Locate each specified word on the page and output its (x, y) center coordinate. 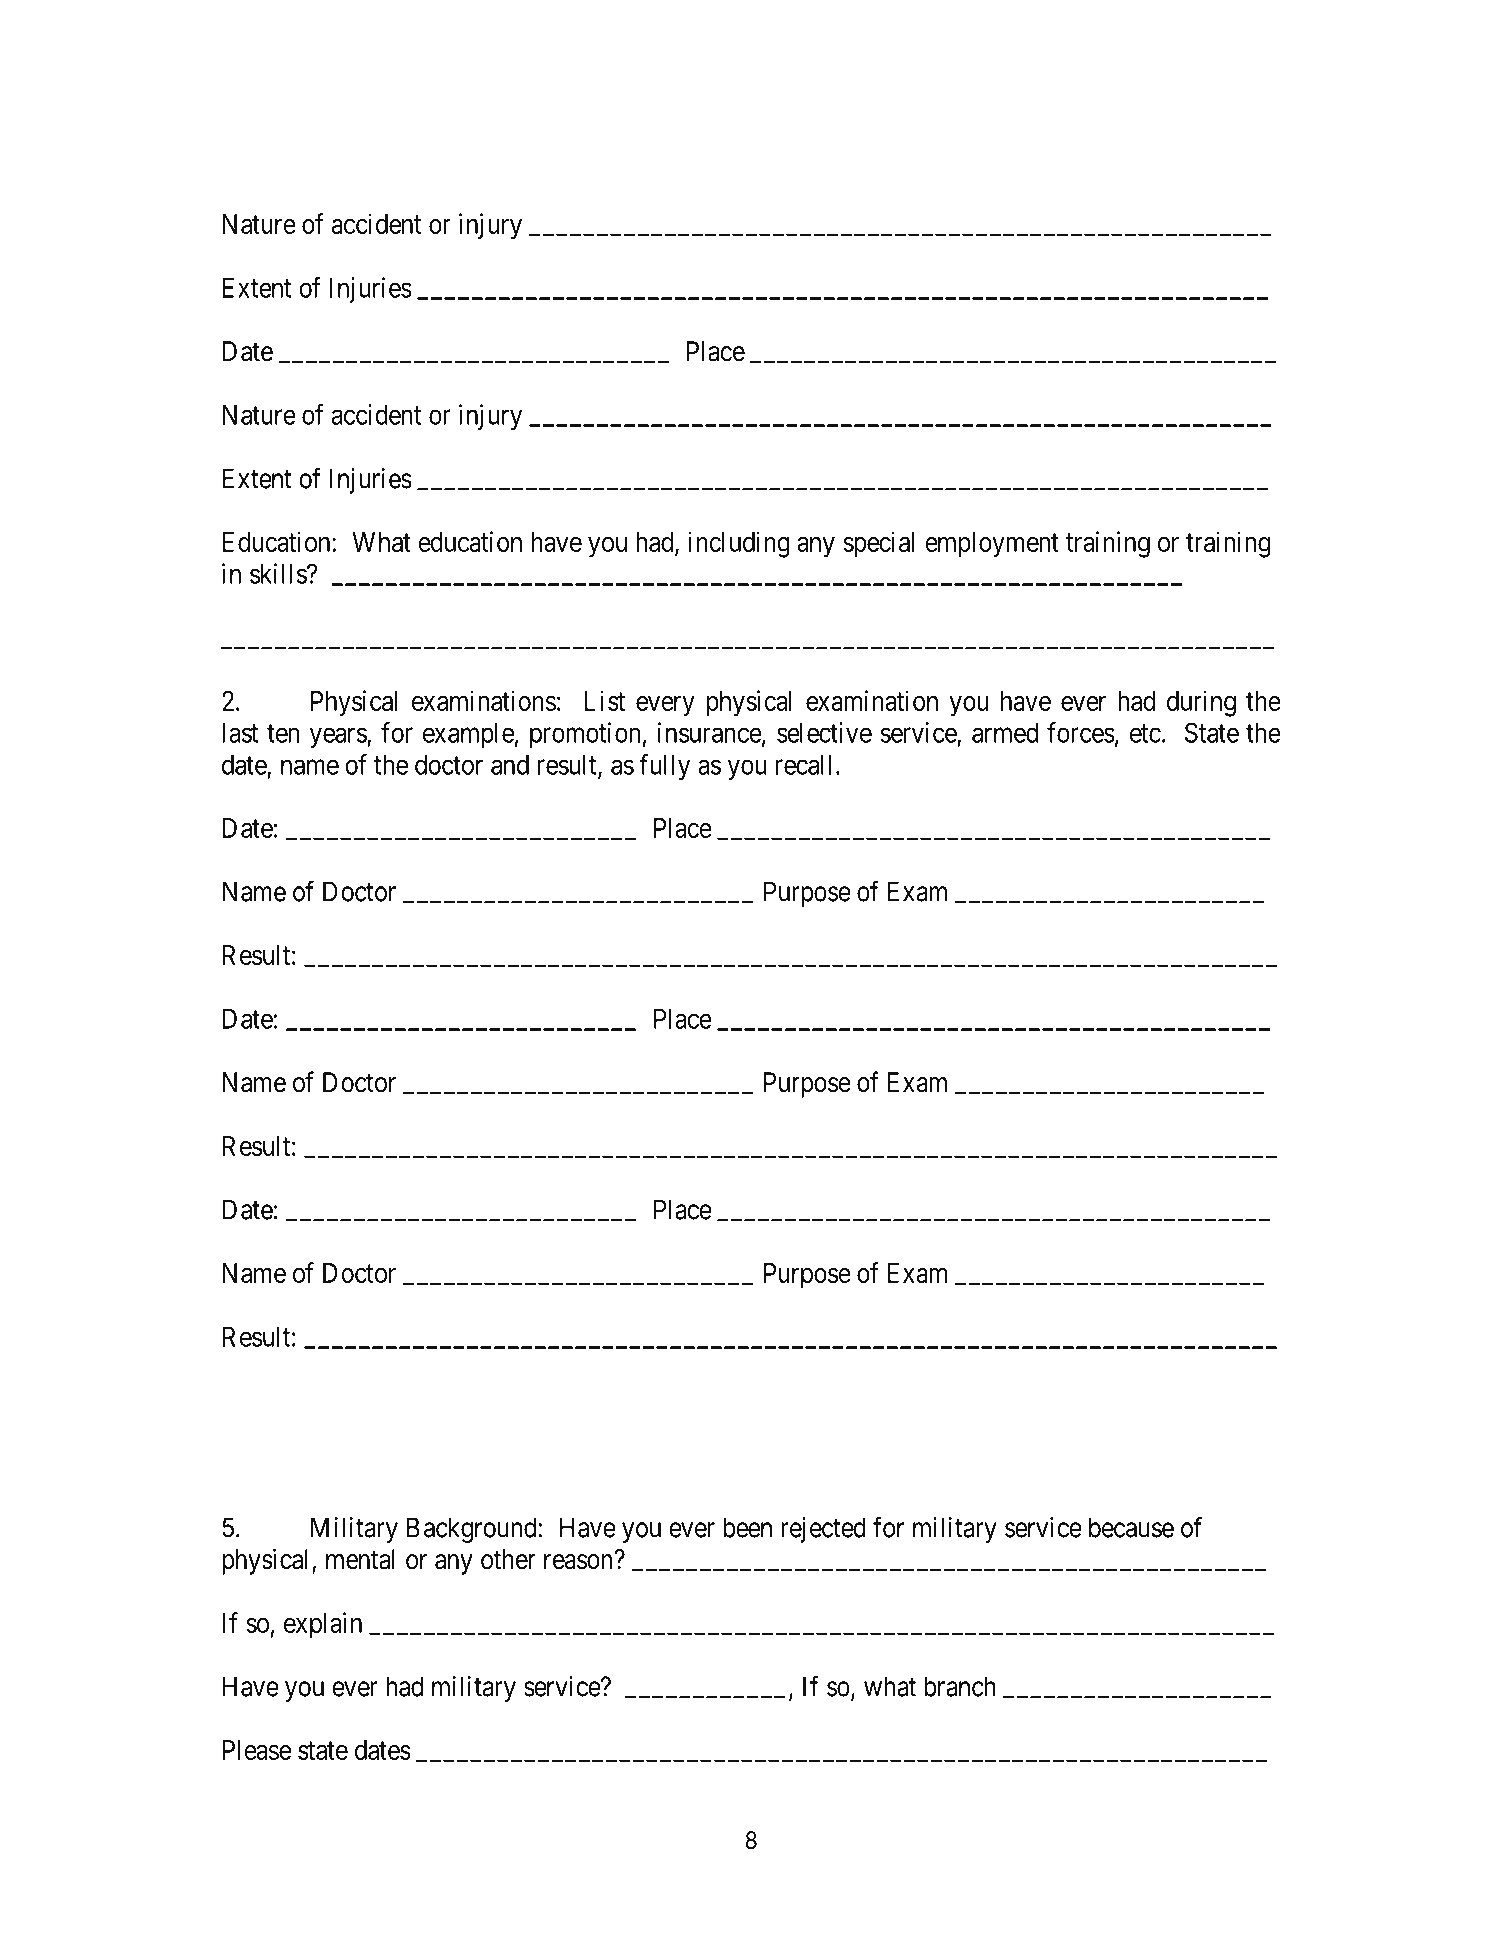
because (1131, 1527)
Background (473, 1530)
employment (992, 545)
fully (664, 767)
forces (1081, 732)
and (510, 764)
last (240, 732)
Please (257, 1750)
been (747, 1527)
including (739, 544)
